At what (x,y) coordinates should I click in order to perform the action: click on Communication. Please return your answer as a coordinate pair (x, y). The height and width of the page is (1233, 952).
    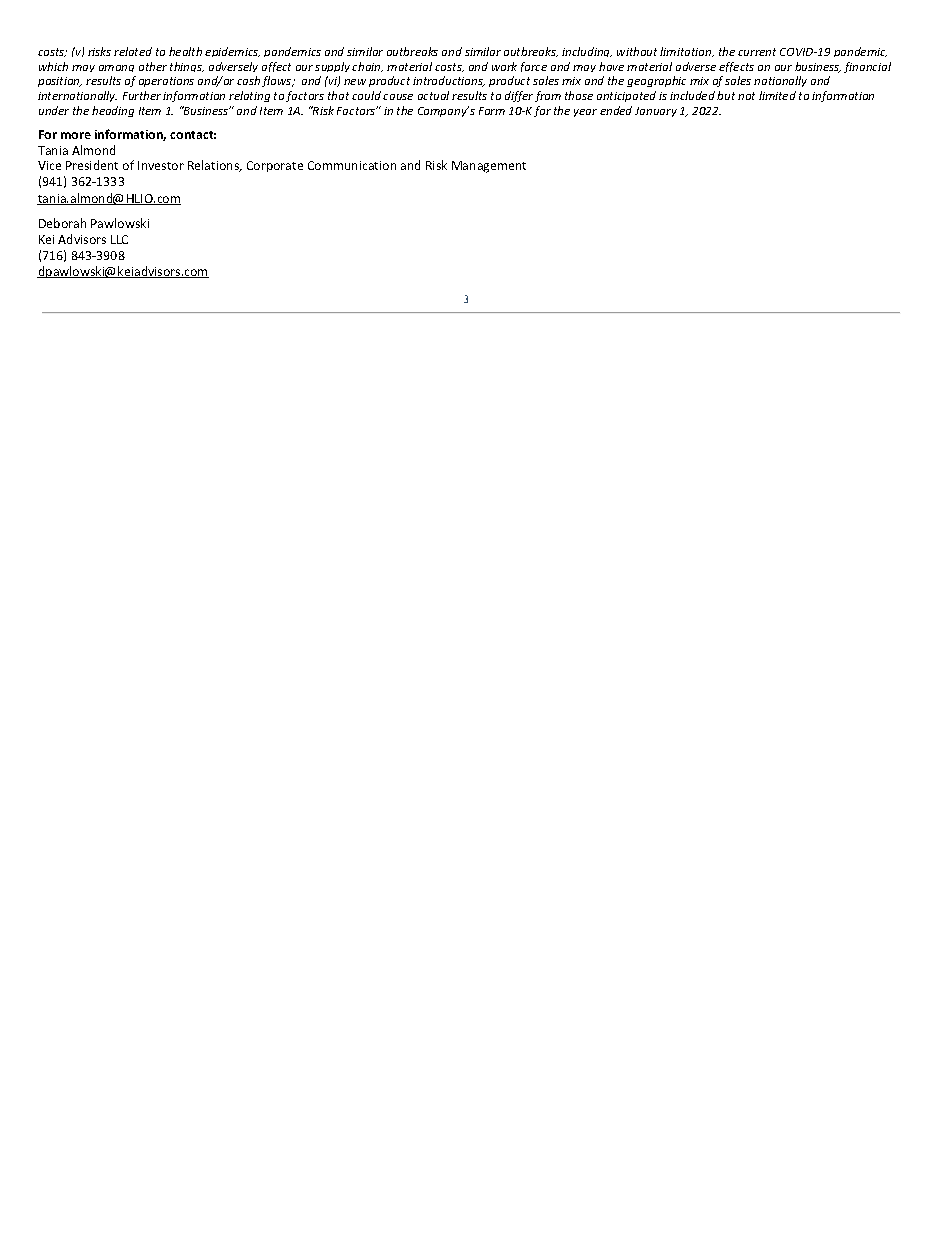
    Looking at the image, I should click on (352, 165).
